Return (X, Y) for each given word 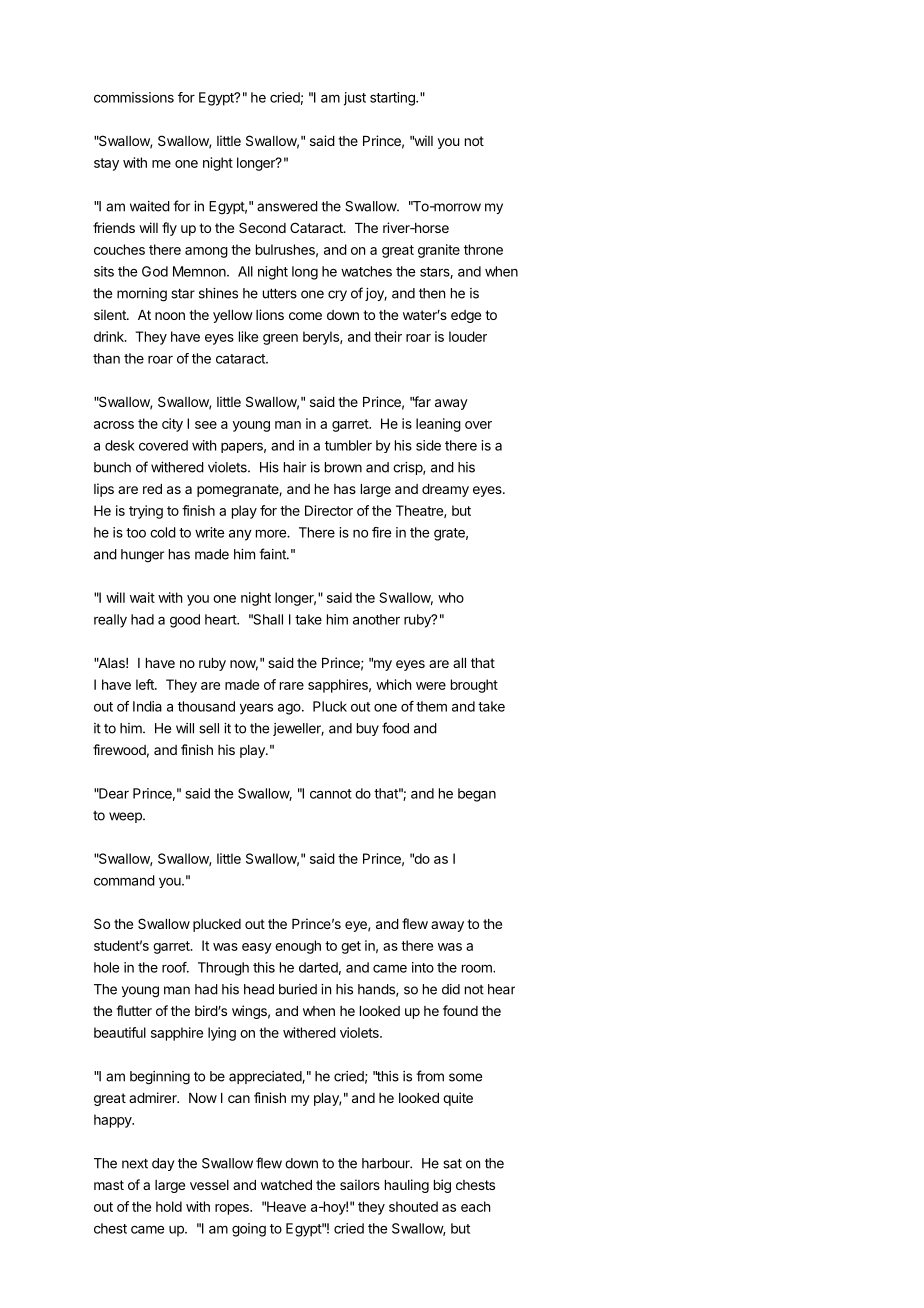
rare (292, 686)
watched (286, 1185)
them (431, 706)
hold (169, 1206)
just (355, 99)
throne (483, 249)
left (146, 684)
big (442, 1186)
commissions (134, 97)
